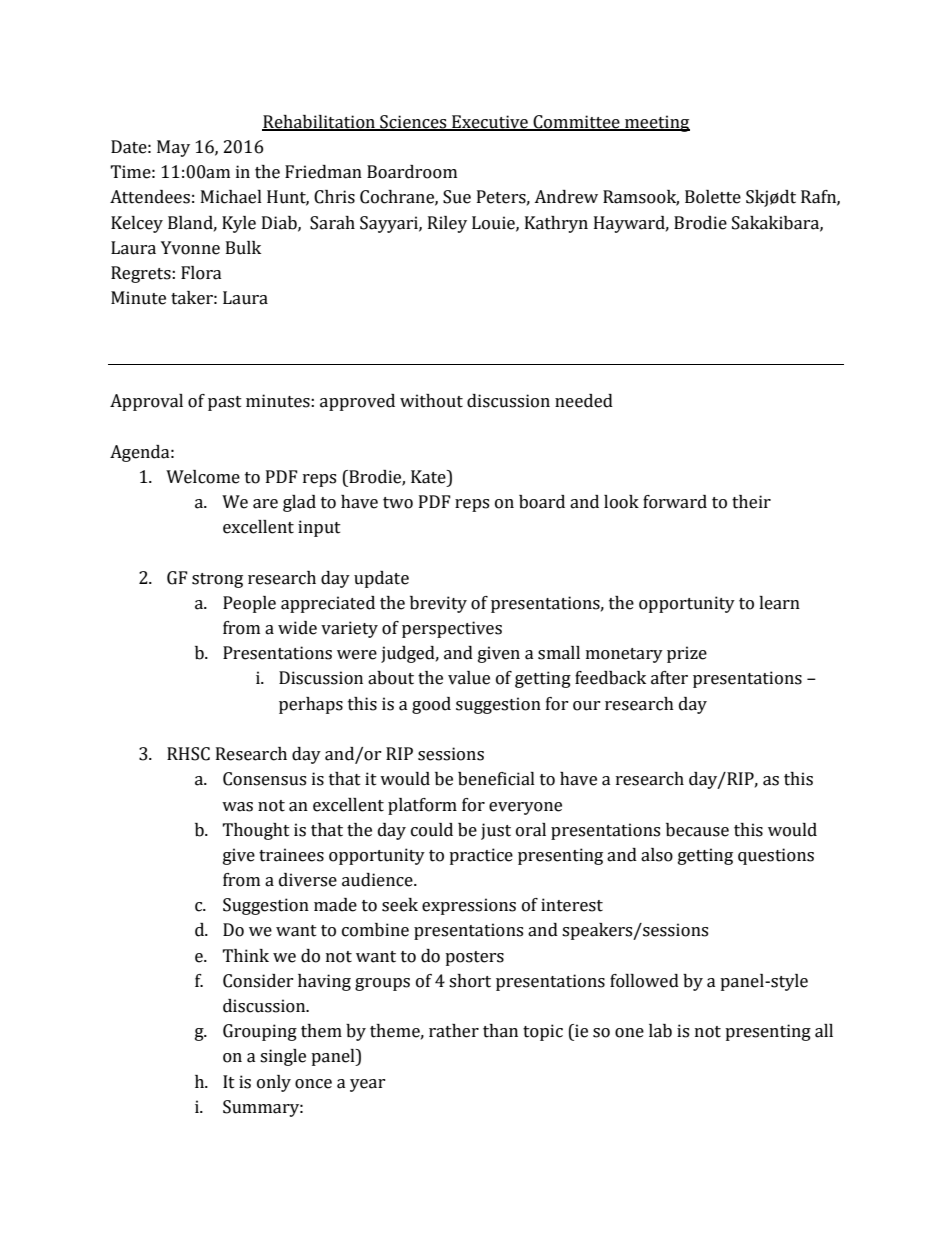 Image resolution: width=952 pixels, height=1233 pixels. What do you see at coordinates (687, 654) in the screenshot?
I see `prize` at bounding box center [687, 654].
